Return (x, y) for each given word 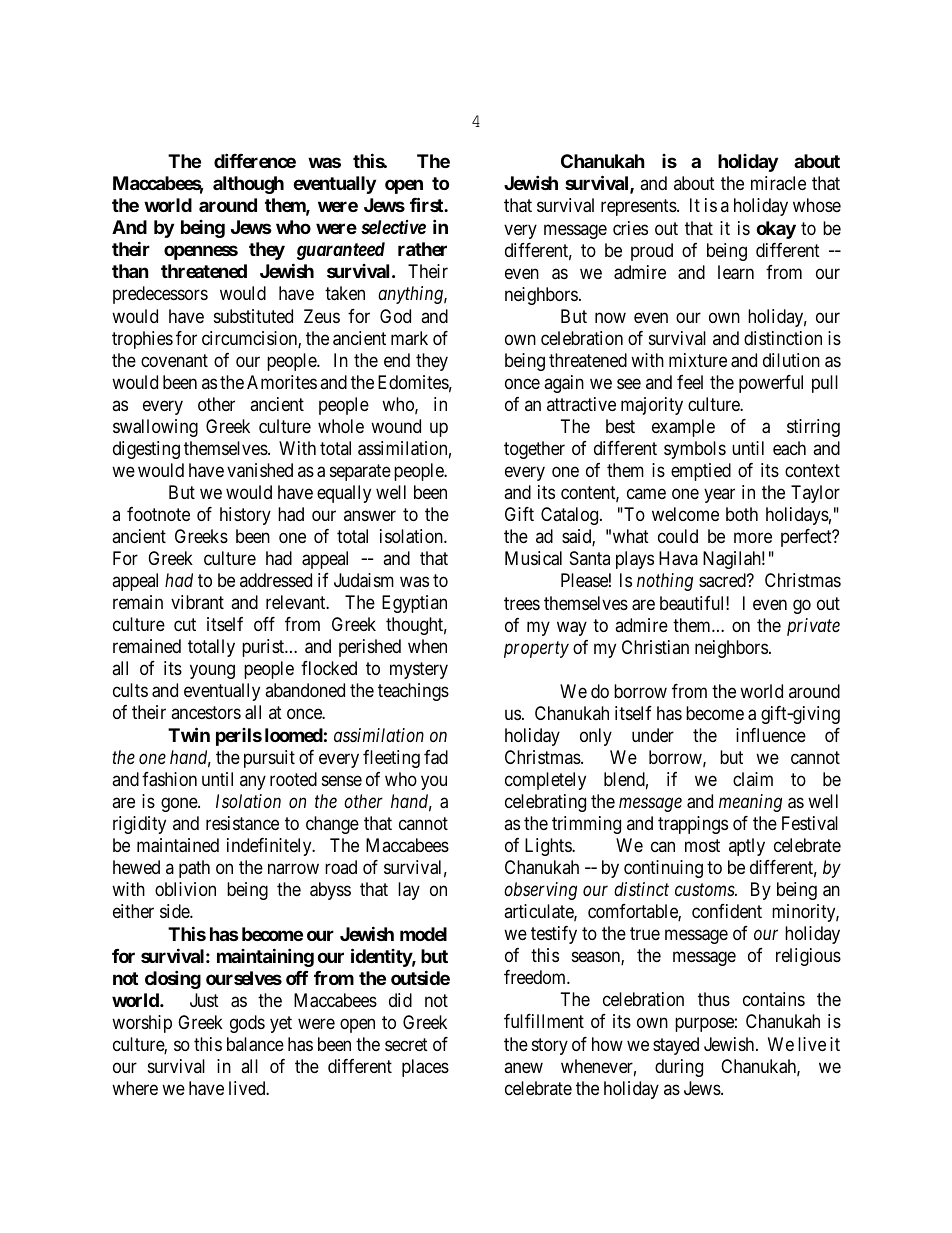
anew (523, 1067)
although (248, 185)
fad (436, 757)
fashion (169, 779)
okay (776, 230)
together (534, 450)
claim (753, 779)
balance (255, 1044)
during (679, 1068)
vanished (260, 470)
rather (422, 249)
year (719, 496)
